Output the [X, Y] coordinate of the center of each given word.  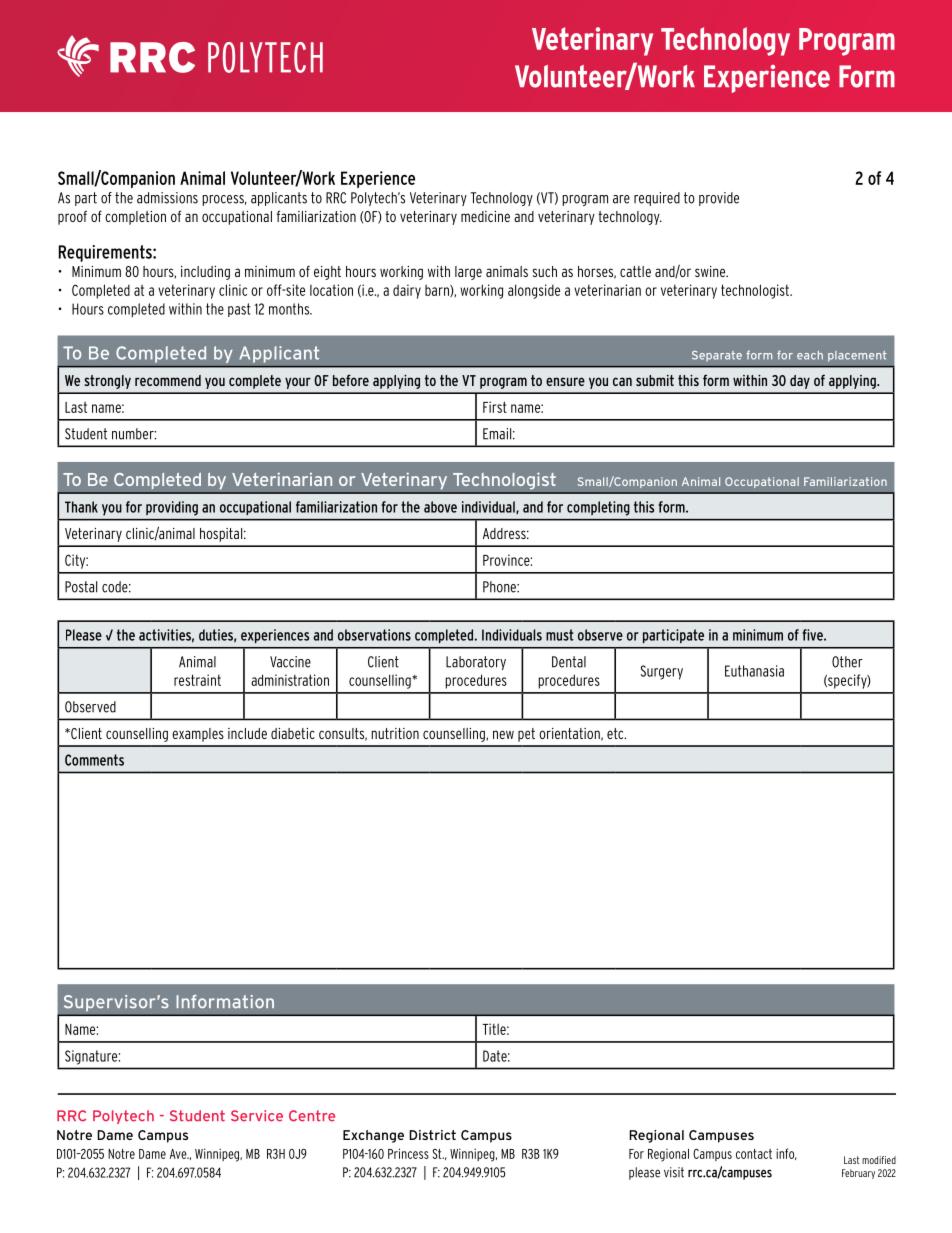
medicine [485, 216]
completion [135, 218]
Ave [179, 1154]
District [432, 1135]
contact [754, 1154]
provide [719, 199]
